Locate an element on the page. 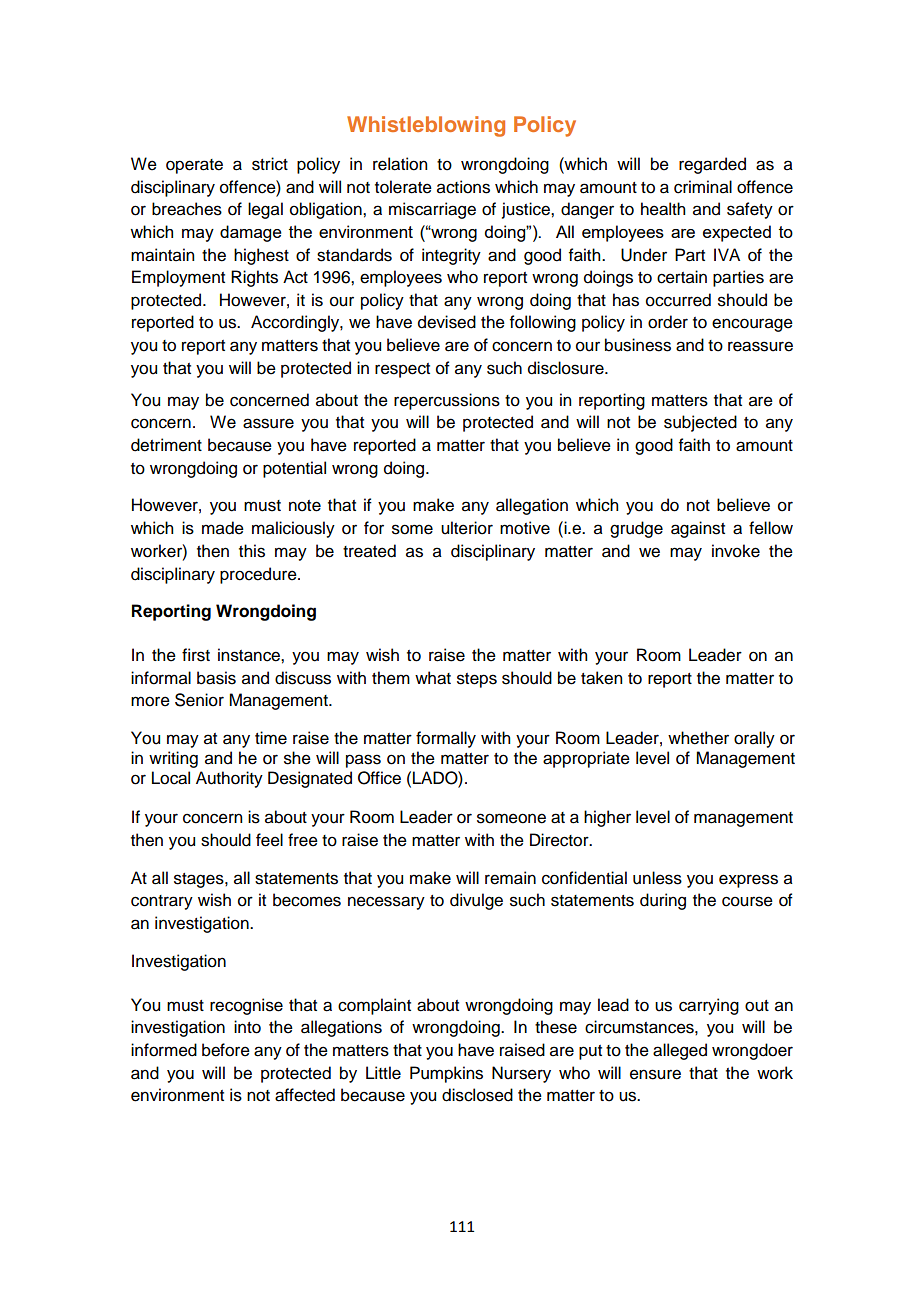  actions is located at coordinates (463, 187).
